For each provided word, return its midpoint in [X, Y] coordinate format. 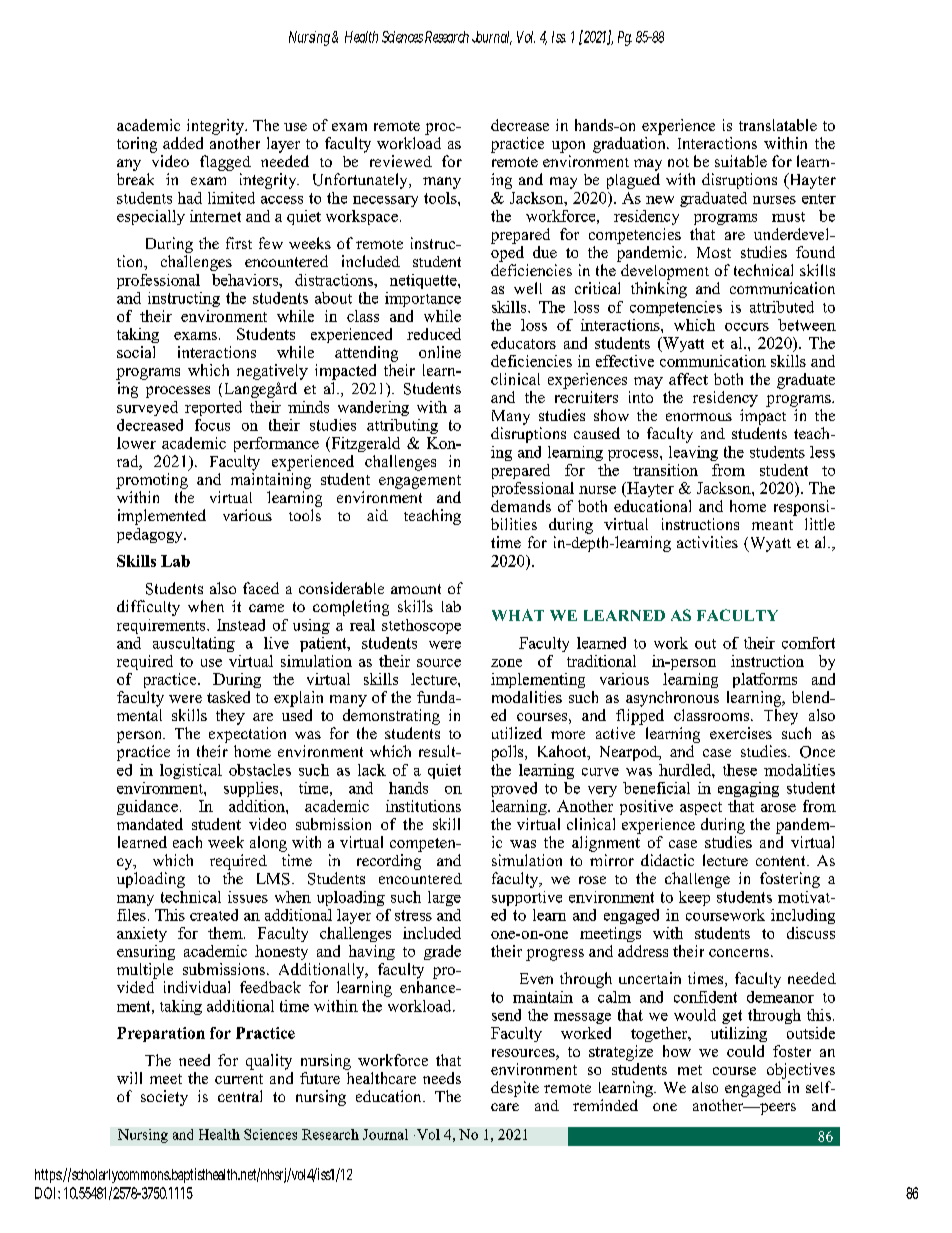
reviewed [401, 161]
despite [515, 1089]
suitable [741, 161]
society [164, 1098]
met [690, 1070]
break [135, 179]
